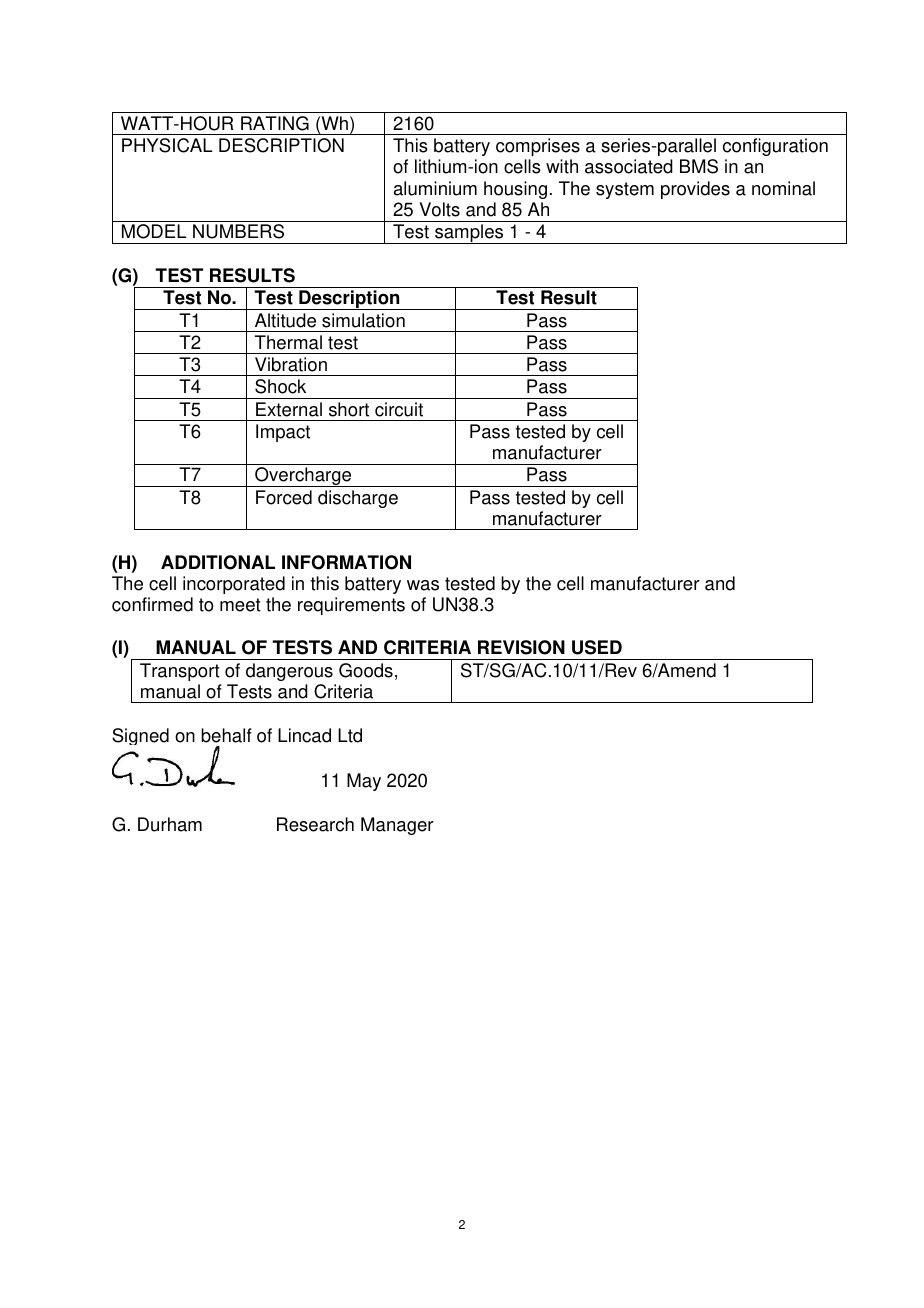  I want to click on aluminium, so click(435, 188).
